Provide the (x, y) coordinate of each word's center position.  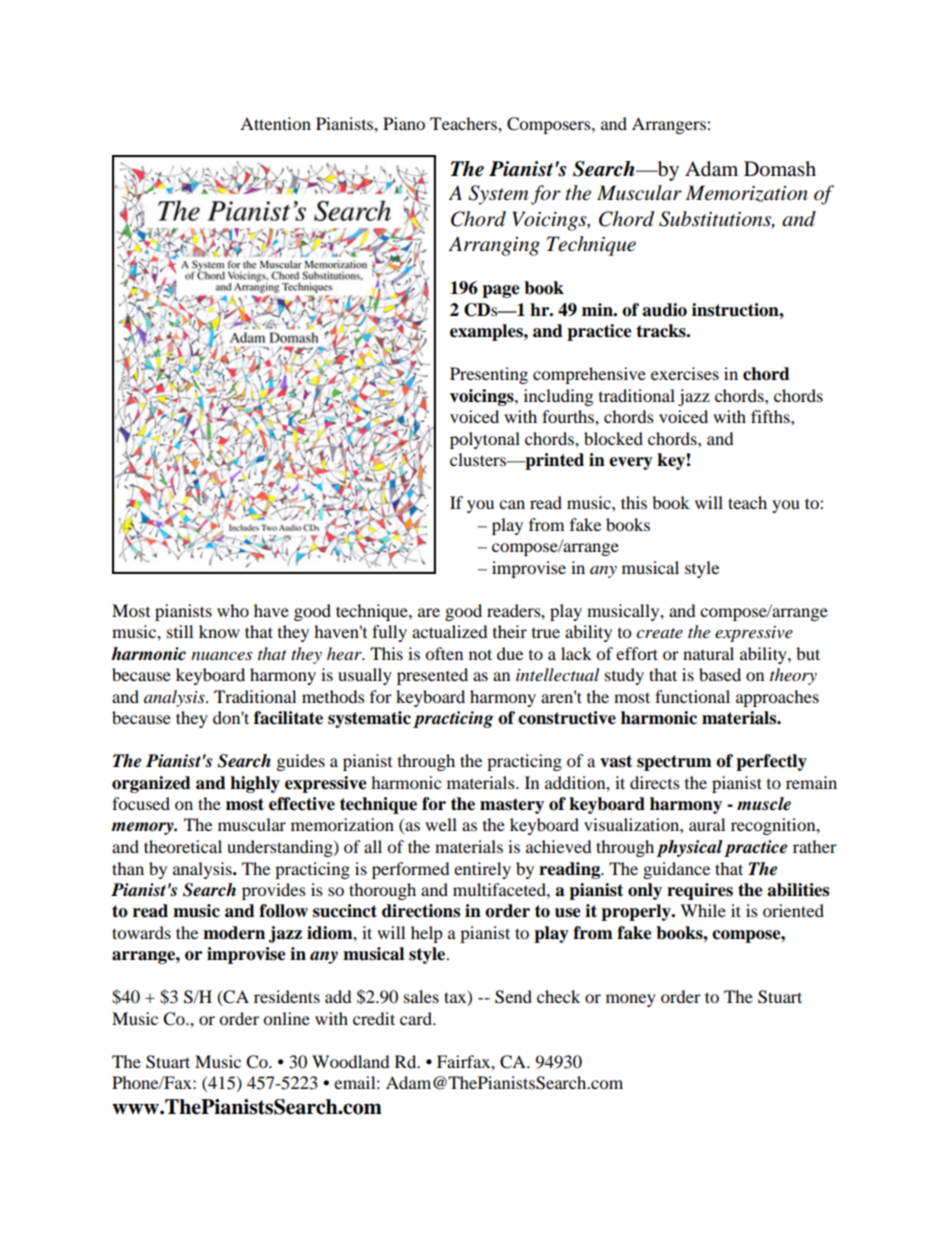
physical (689, 848)
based (720, 674)
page (501, 291)
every (631, 463)
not (480, 654)
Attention (275, 123)
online (286, 1018)
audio (664, 310)
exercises (685, 373)
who (233, 610)
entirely (482, 870)
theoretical (183, 846)
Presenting (489, 375)
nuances (221, 655)
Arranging (494, 246)
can (512, 504)
